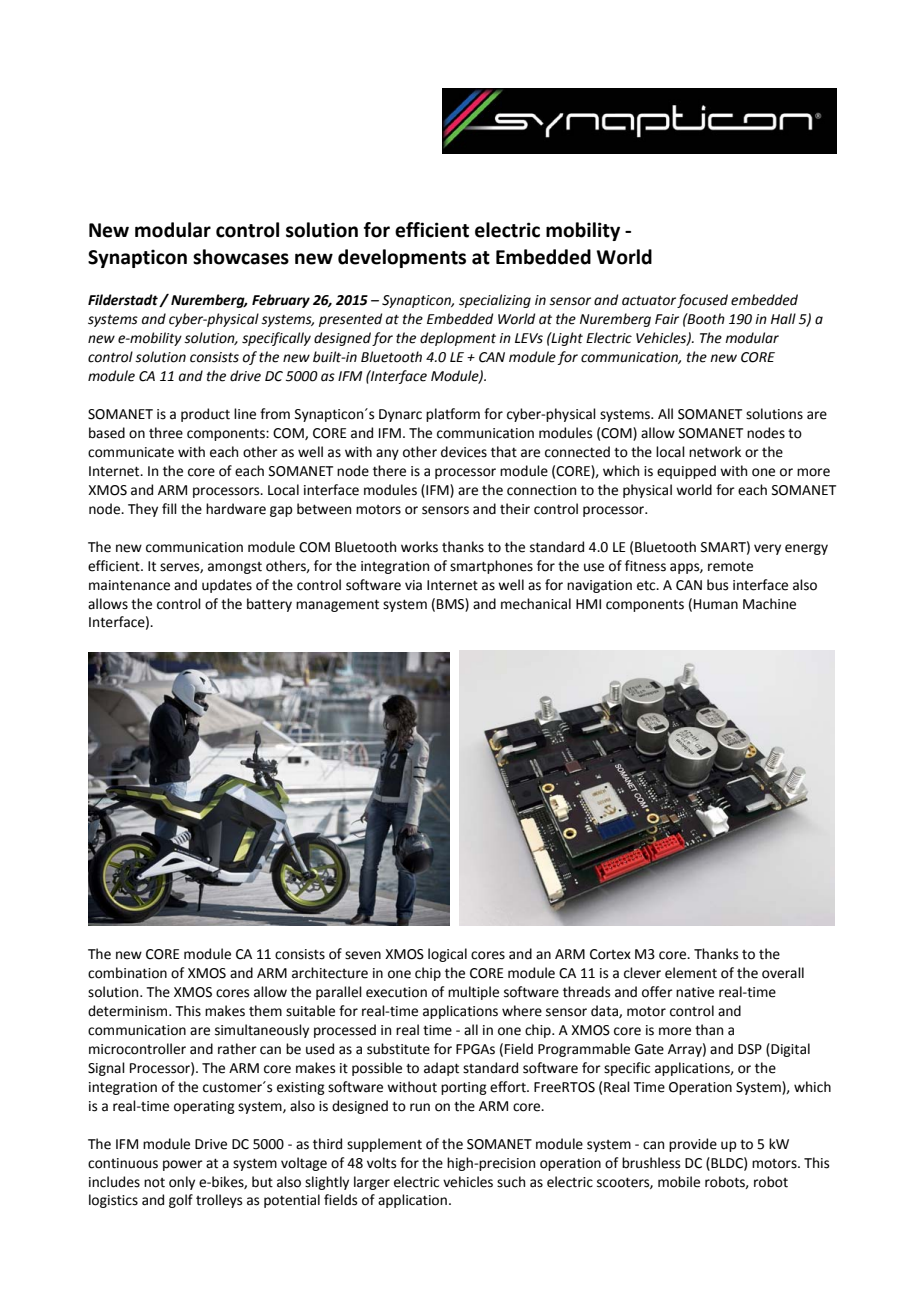 The image size is (924, 1308). Describe the element at coordinates (413, 585) in the screenshot. I see `via` at that location.
